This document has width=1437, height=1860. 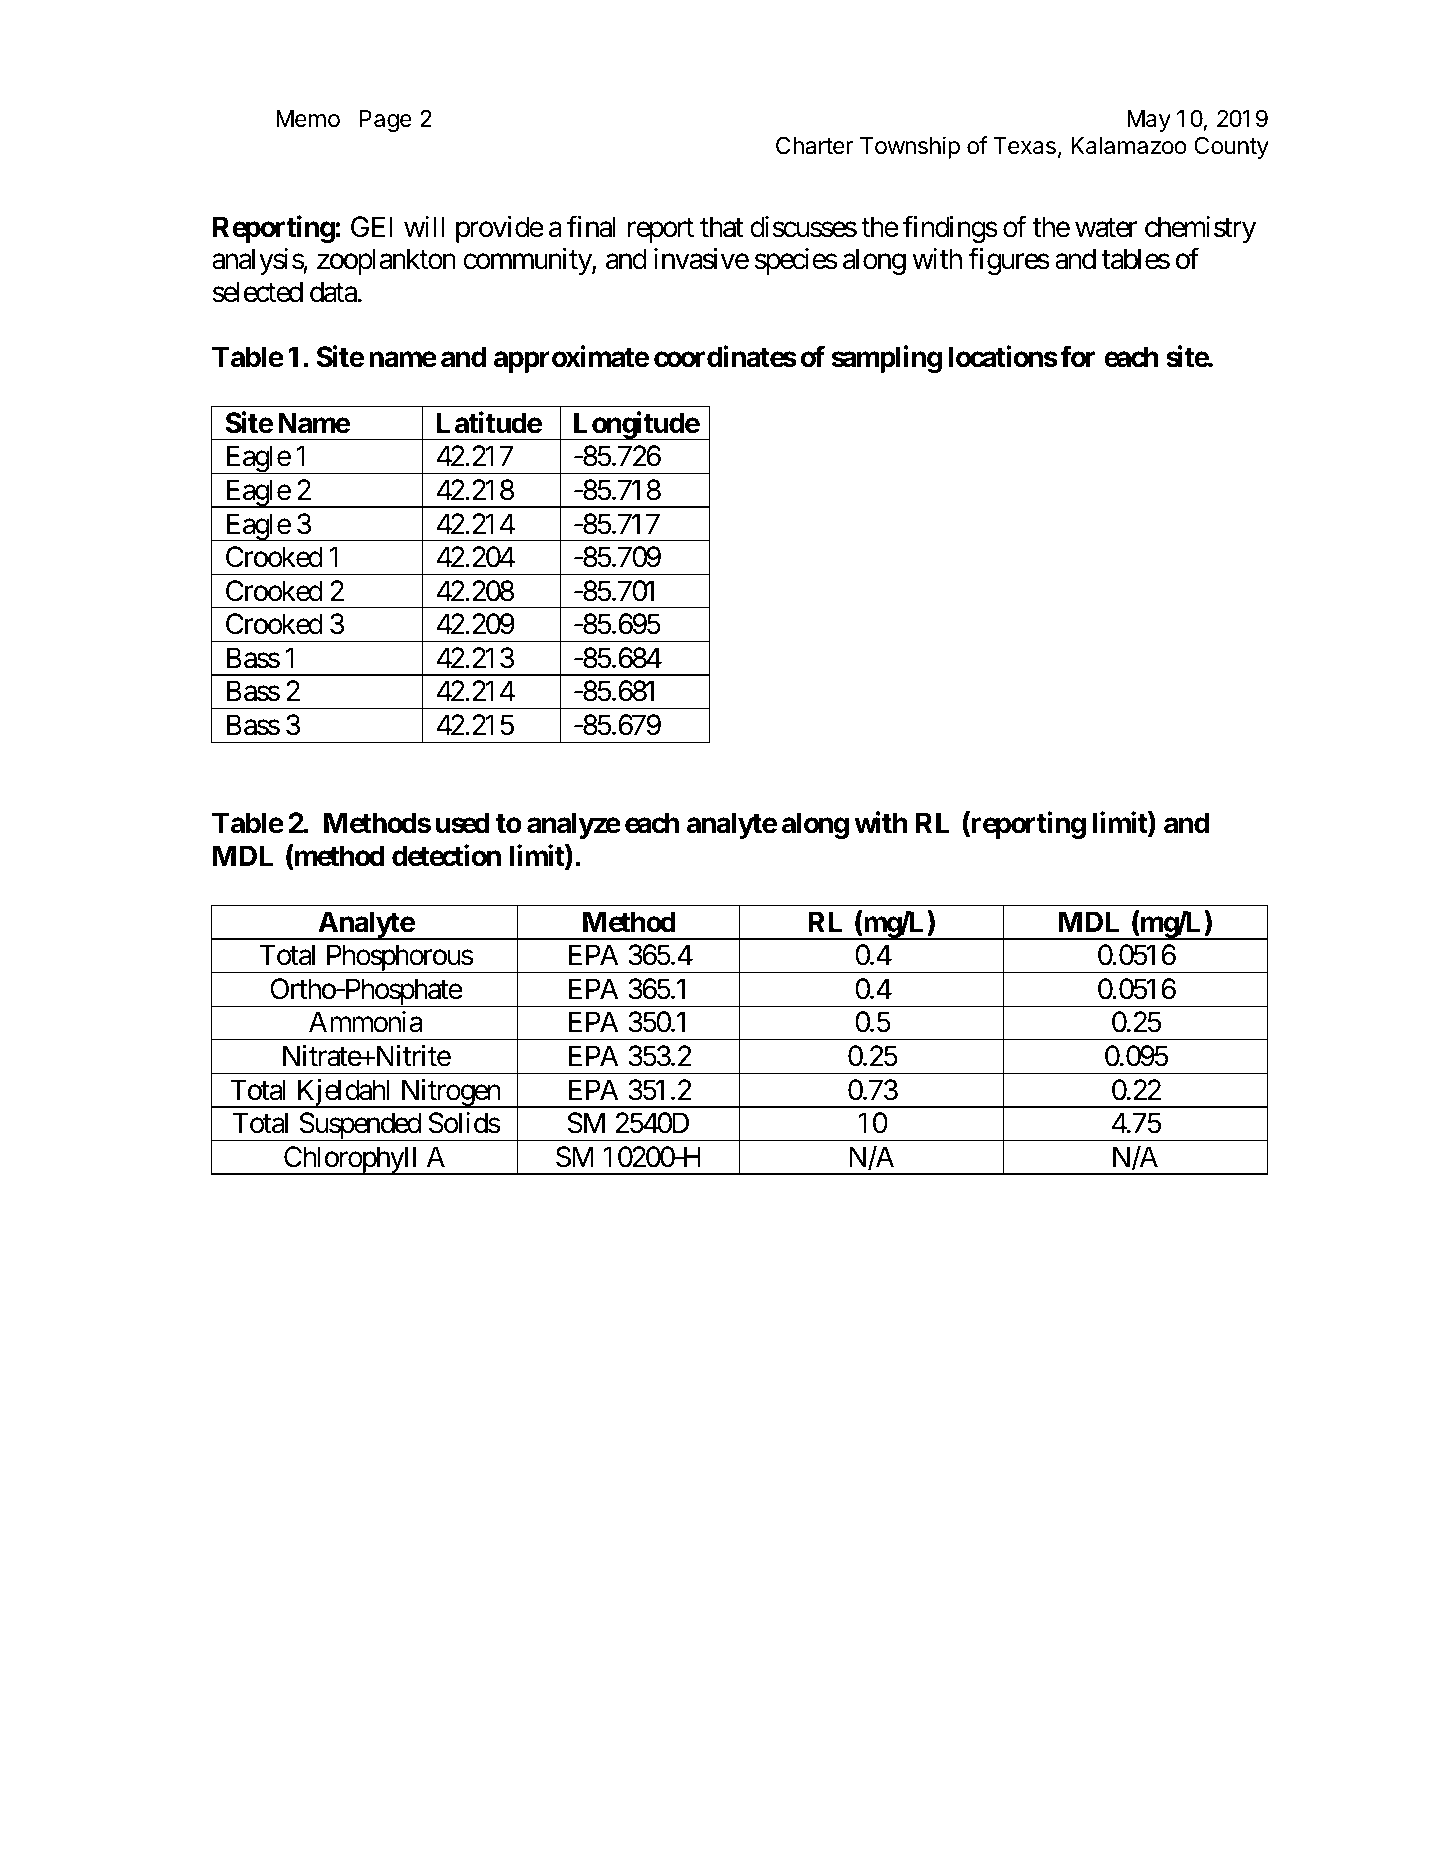 I want to click on Suspended, so click(x=359, y=1126).
